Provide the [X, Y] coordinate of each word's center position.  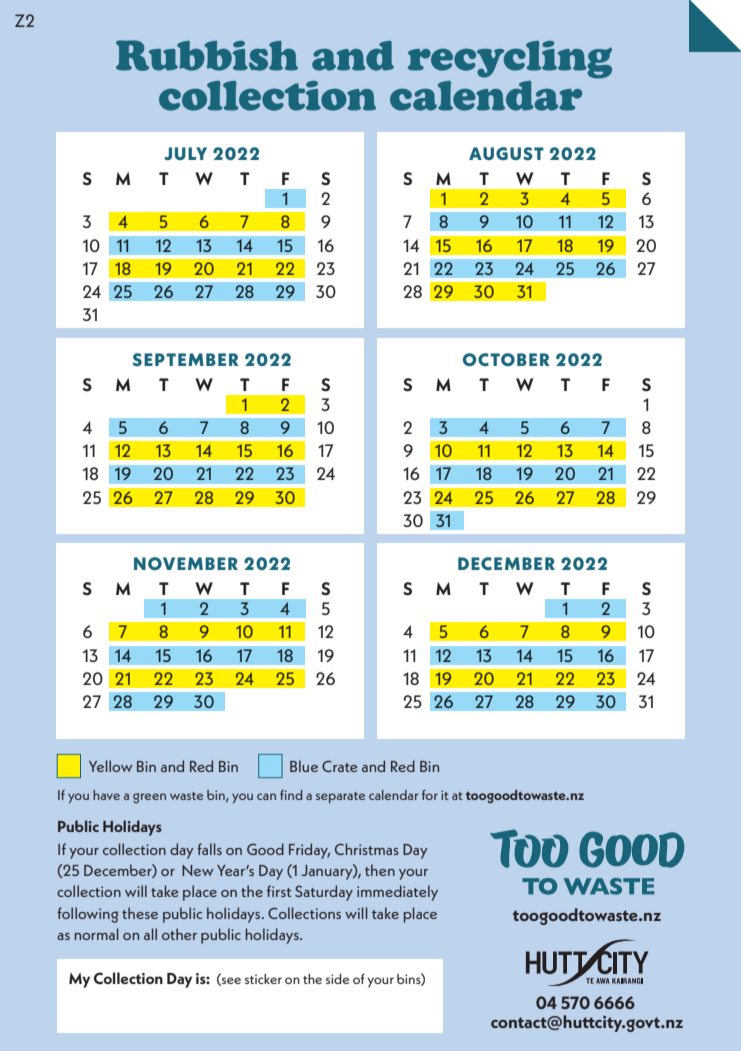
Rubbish [207, 55]
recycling [510, 60]
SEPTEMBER [186, 359]
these [140, 913]
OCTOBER [506, 359]
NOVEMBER [186, 563]
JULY [185, 153]
